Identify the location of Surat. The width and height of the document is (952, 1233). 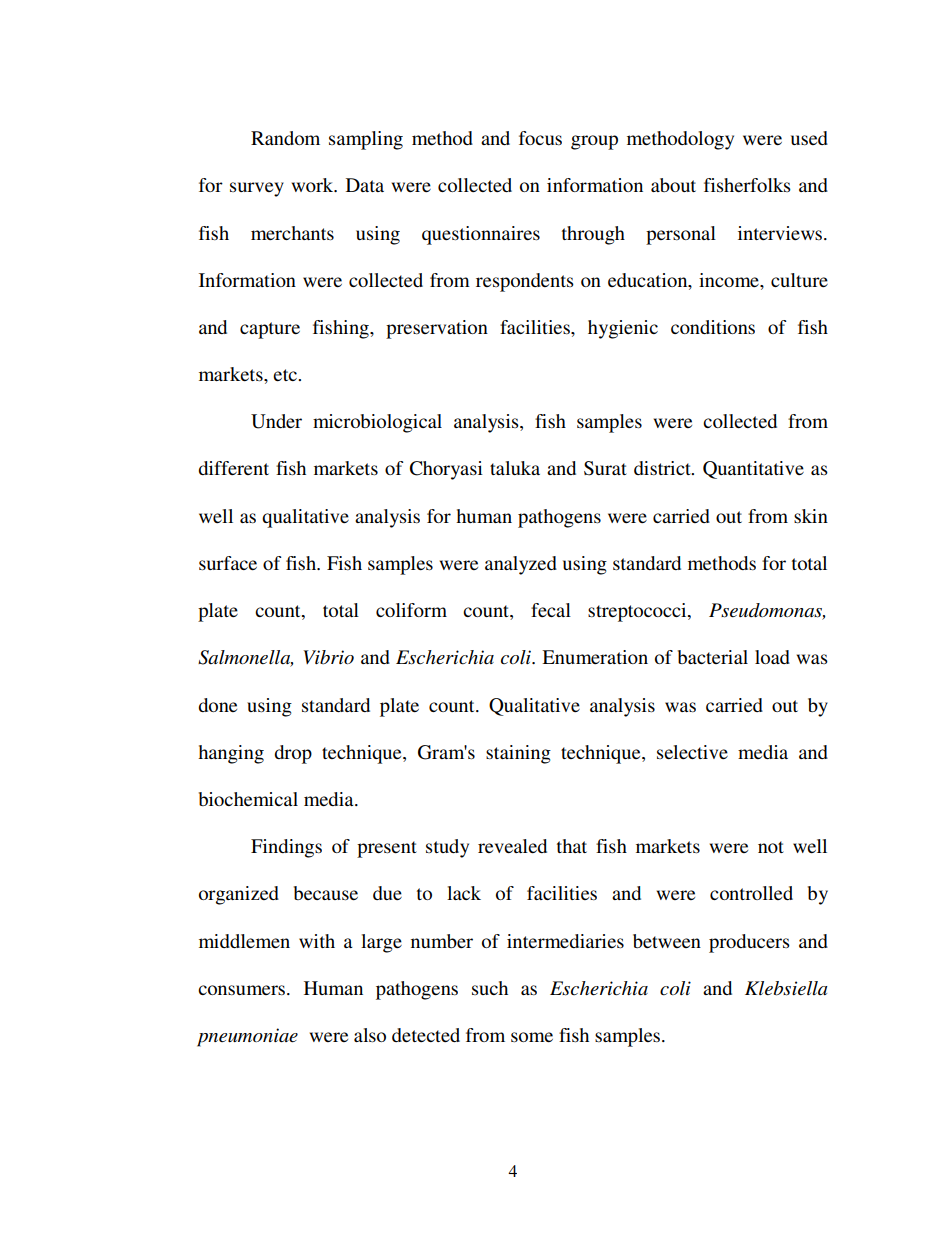
(605, 468).
